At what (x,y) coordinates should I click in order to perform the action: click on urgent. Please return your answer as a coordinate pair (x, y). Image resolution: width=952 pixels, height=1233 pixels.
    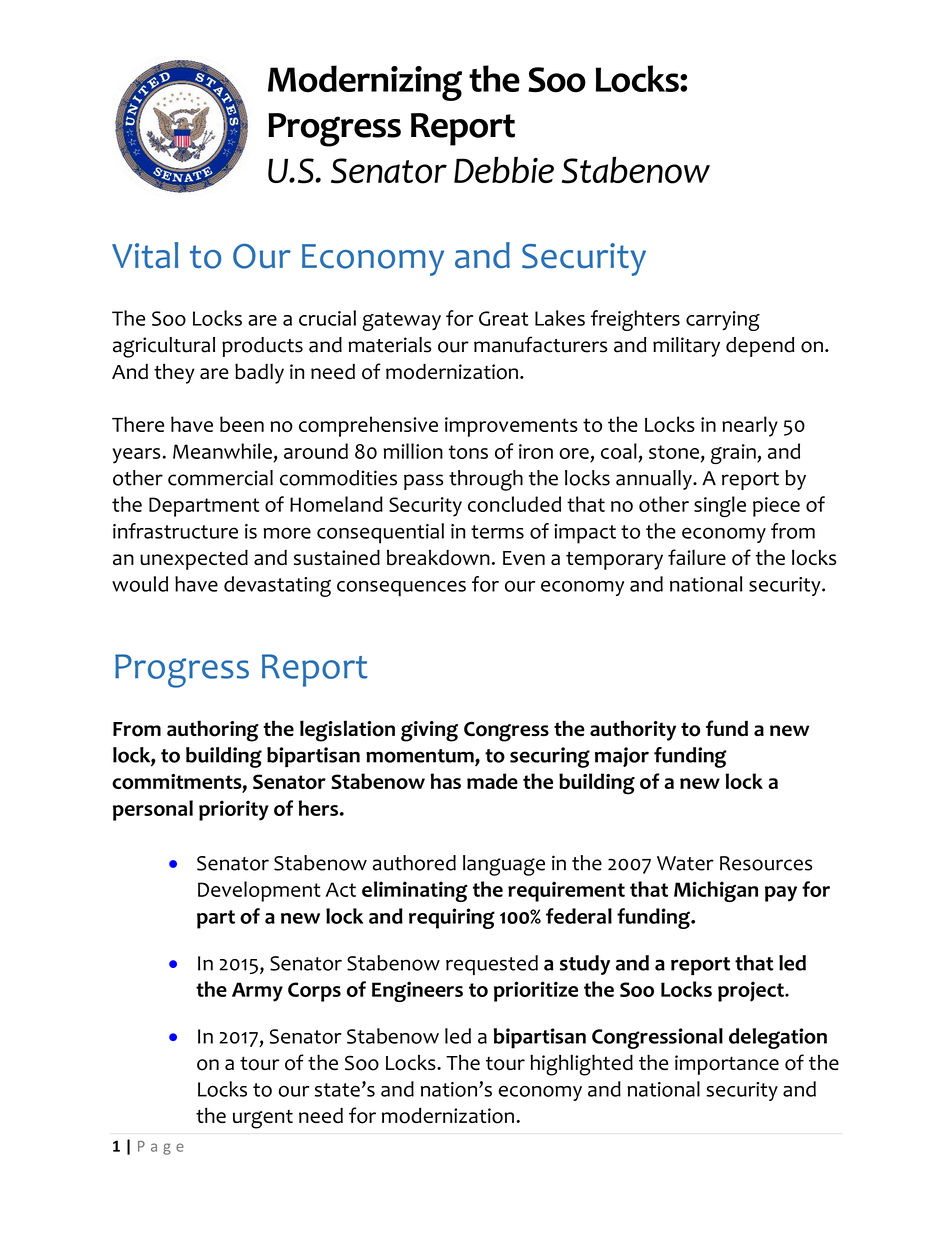
    Looking at the image, I should click on (263, 1119).
